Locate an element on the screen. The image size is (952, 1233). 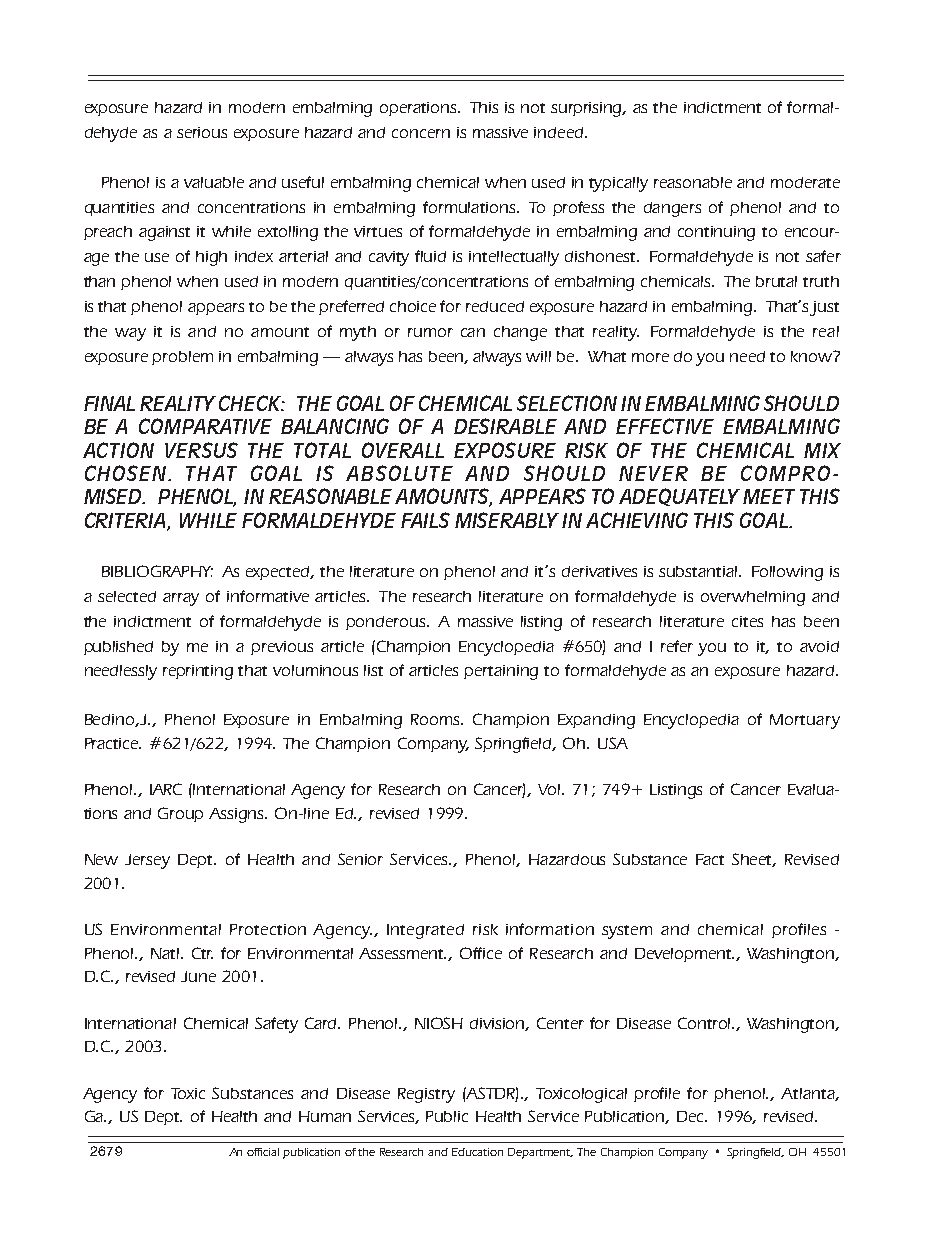
Jersey is located at coordinates (147, 861).
